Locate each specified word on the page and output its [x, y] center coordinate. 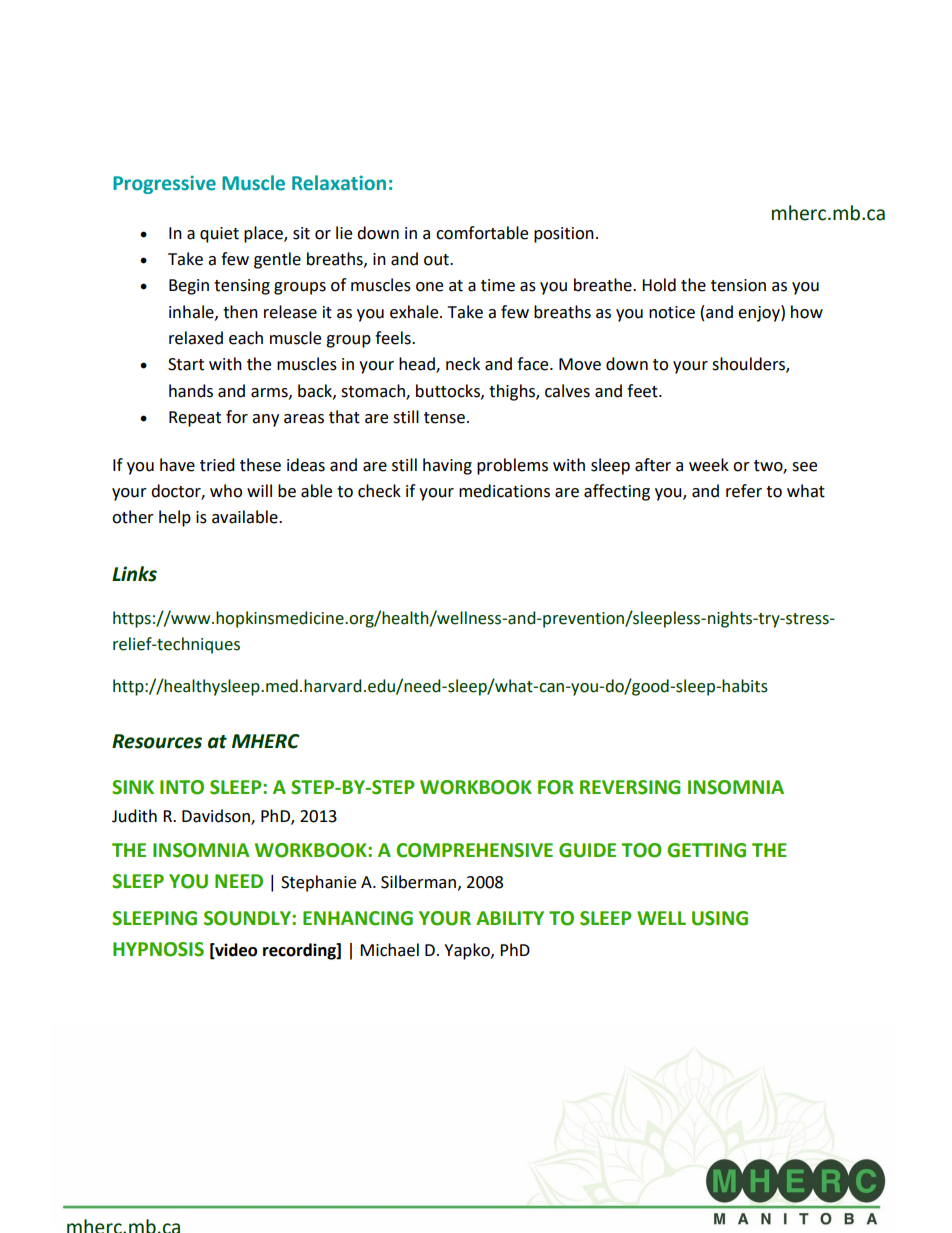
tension [738, 285]
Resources [157, 741]
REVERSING [630, 787]
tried [217, 465]
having [447, 466]
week [709, 465]
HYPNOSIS [158, 949]
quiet [219, 235]
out [437, 260]
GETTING [706, 850]
